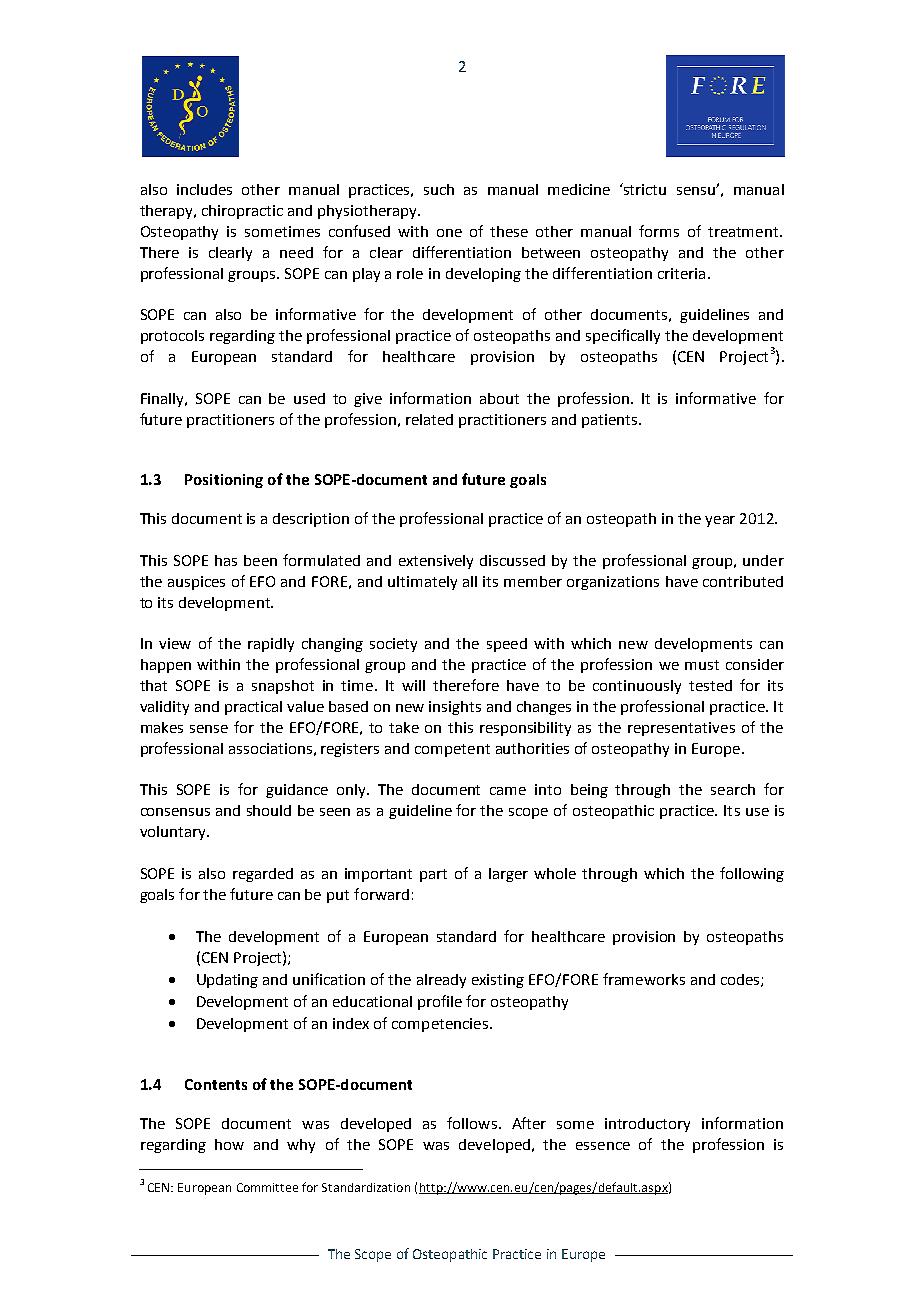 Image resolution: width=924 pixels, height=1307 pixels. I want to click on such, so click(439, 189).
